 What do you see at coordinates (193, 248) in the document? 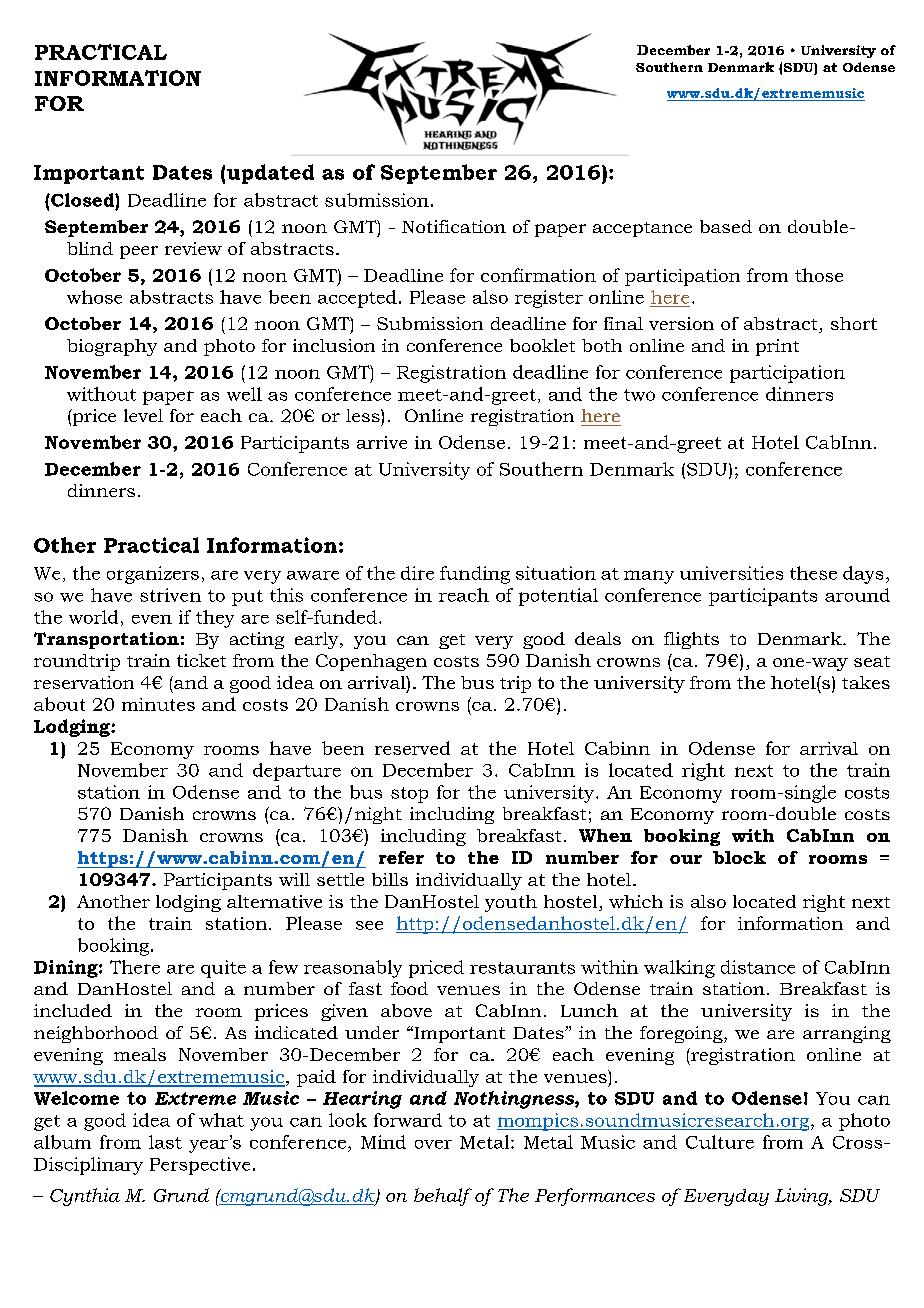
I see `review` at bounding box center [193, 248].
